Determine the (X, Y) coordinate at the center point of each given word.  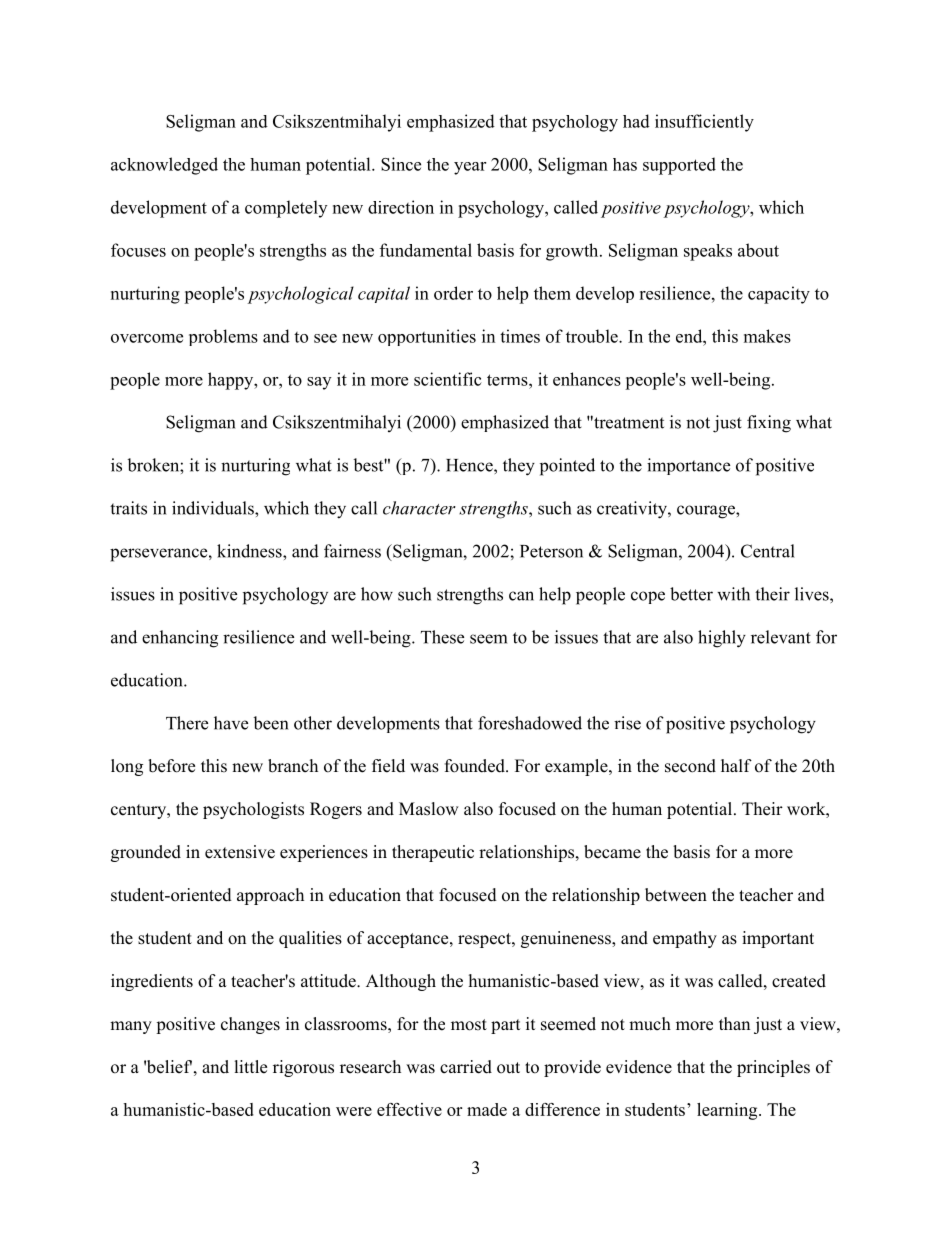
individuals (214, 508)
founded (476, 766)
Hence (470, 465)
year (470, 168)
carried (466, 1067)
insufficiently (704, 123)
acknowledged (164, 166)
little (251, 1067)
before (171, 766)
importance (688, 466)
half (736, 765)
